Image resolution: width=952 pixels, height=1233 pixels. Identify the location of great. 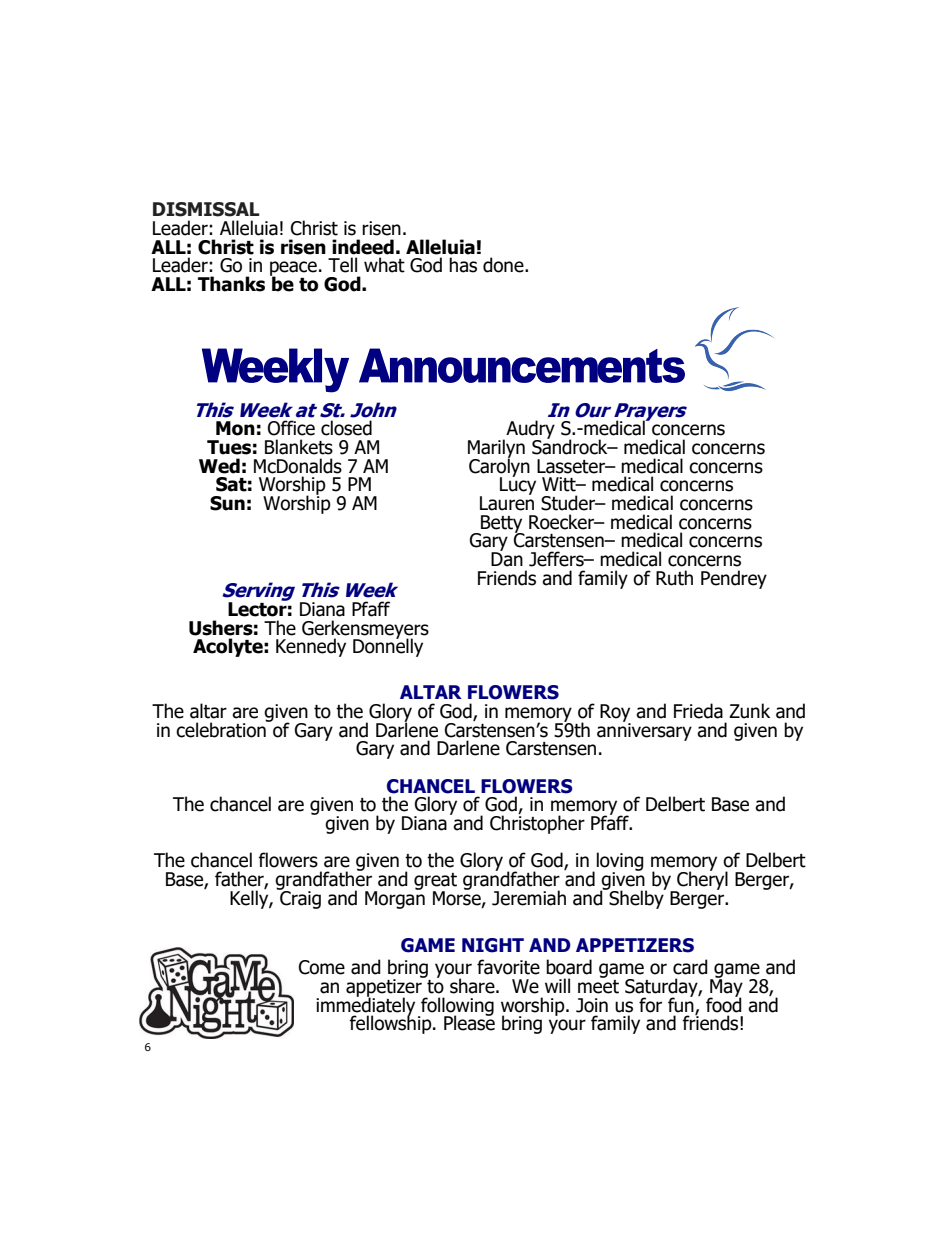
(435, 882).
